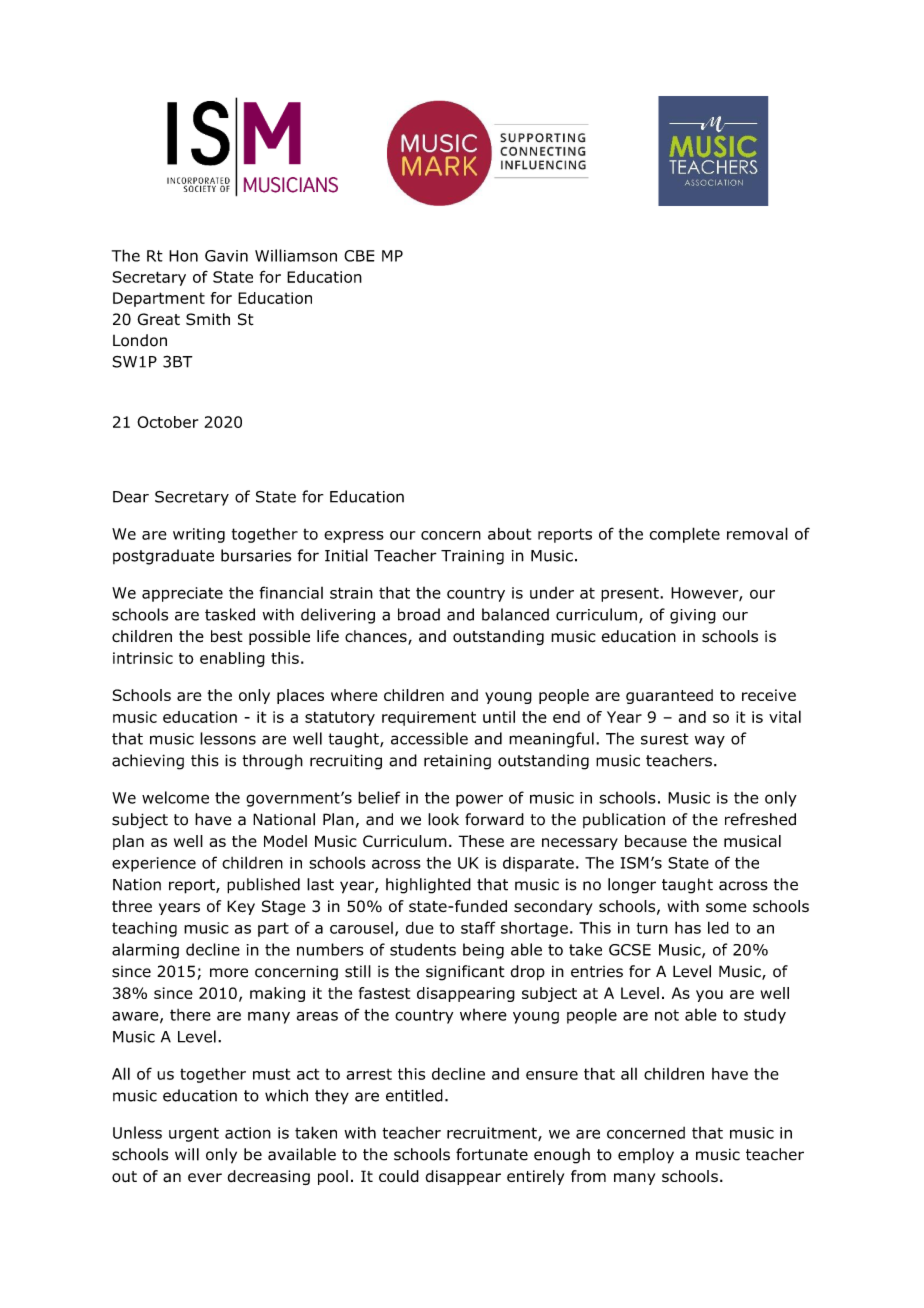  What do you see at coordinates (199, 535) in the page?
I see `writing` at bounding box center [199, 535].
